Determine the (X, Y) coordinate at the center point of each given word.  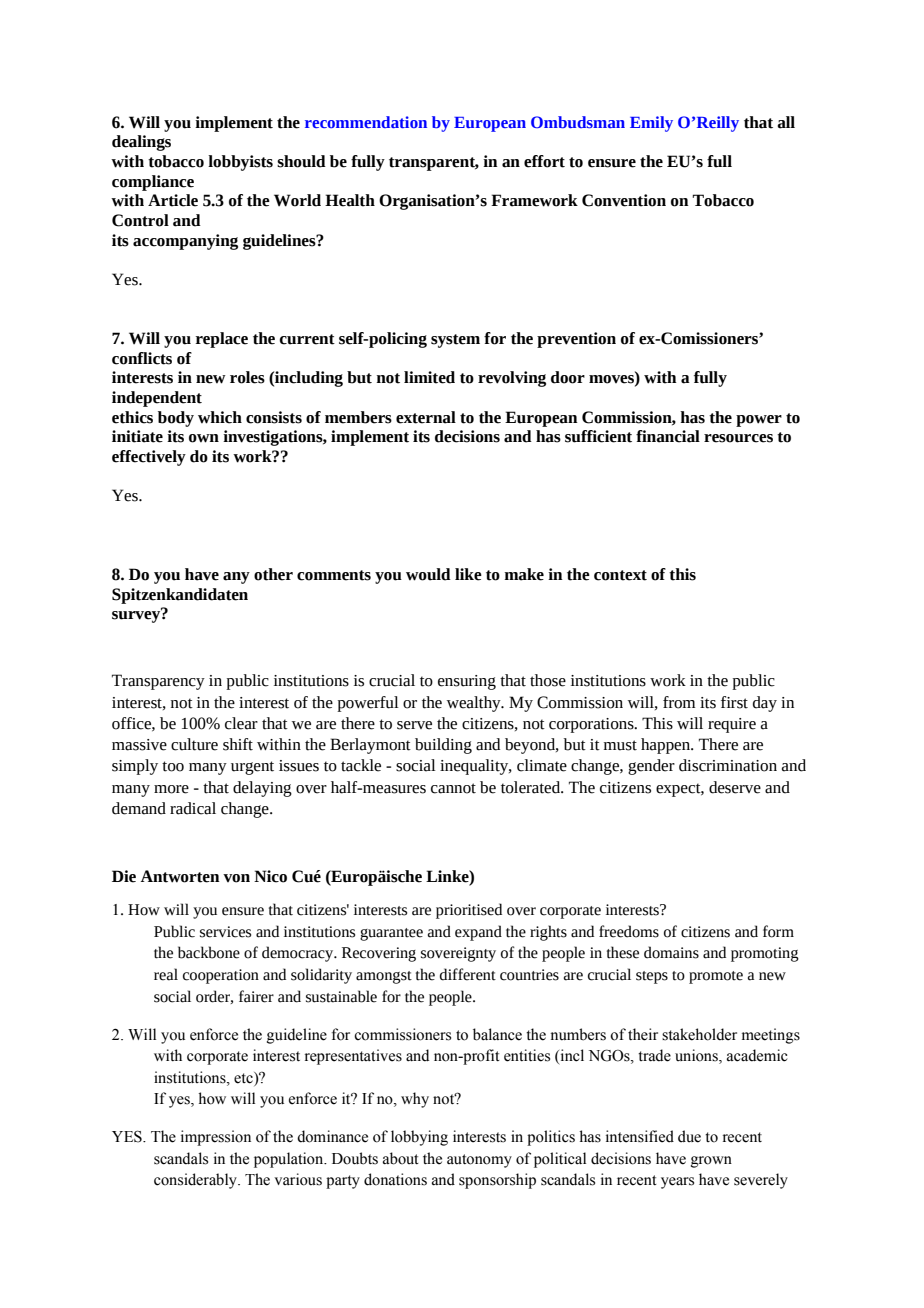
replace (222, 340)
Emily (651, 124)
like (468, 574)
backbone (209, 952)
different (468, 974)
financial (668, 436)
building (443, 746)
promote (716, 977)
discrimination (728, 765)
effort (544, 161)
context (620, 575)
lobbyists (240, 163)
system (455, 341)
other (273, 574)
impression (216, 1138)
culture (194, 744)
